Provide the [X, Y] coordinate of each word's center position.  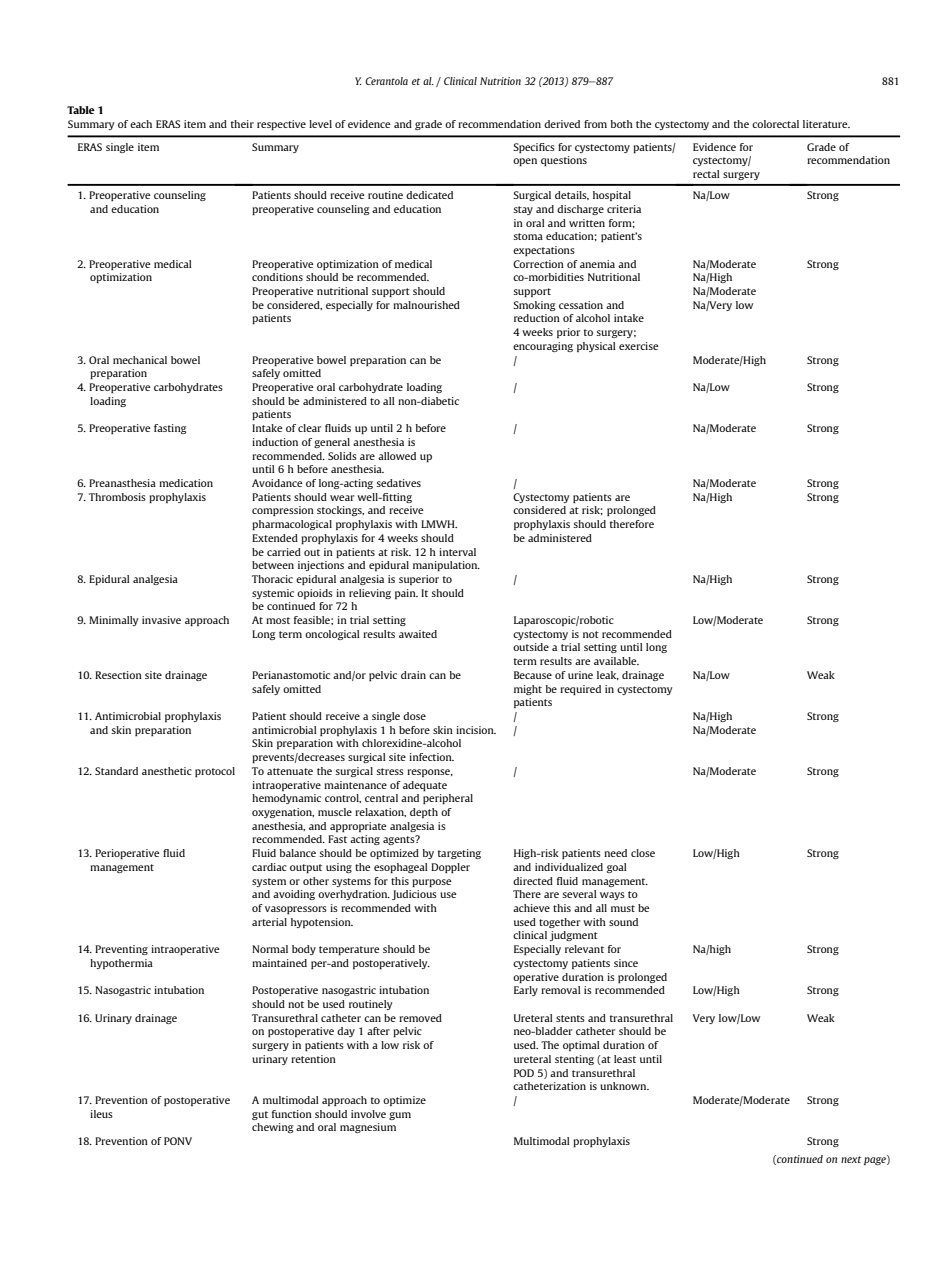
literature [826, 124]
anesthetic [167, 771]
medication [186, 483]
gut [260, 1115]
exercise [639, 346]
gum [400, 1116]
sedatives [398, 483]
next [851, 1159]
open [525, 162]
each [141, 124]
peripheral [448, 799]
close [643, 853]
